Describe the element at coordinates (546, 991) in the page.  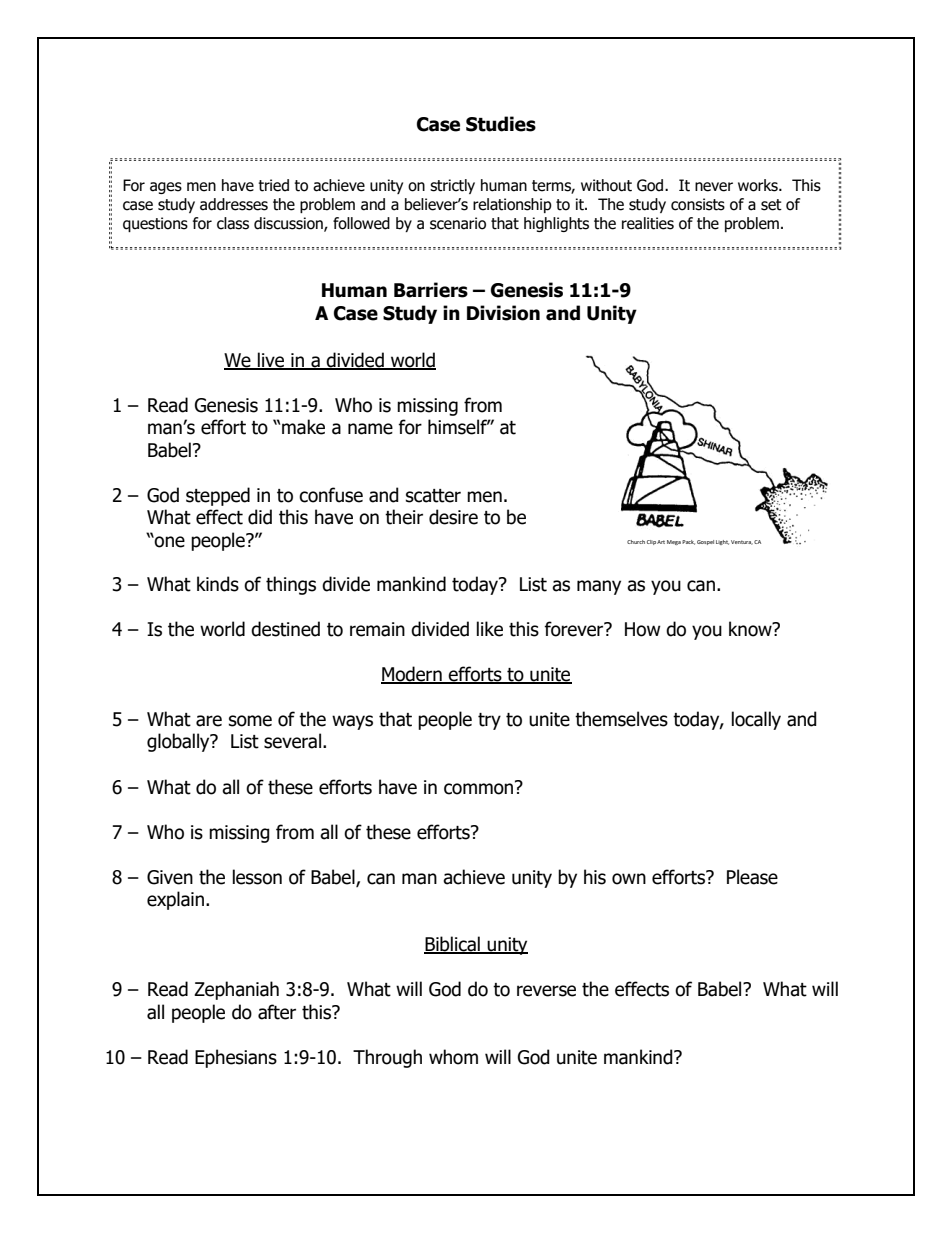
I see `reverse` at that location.
